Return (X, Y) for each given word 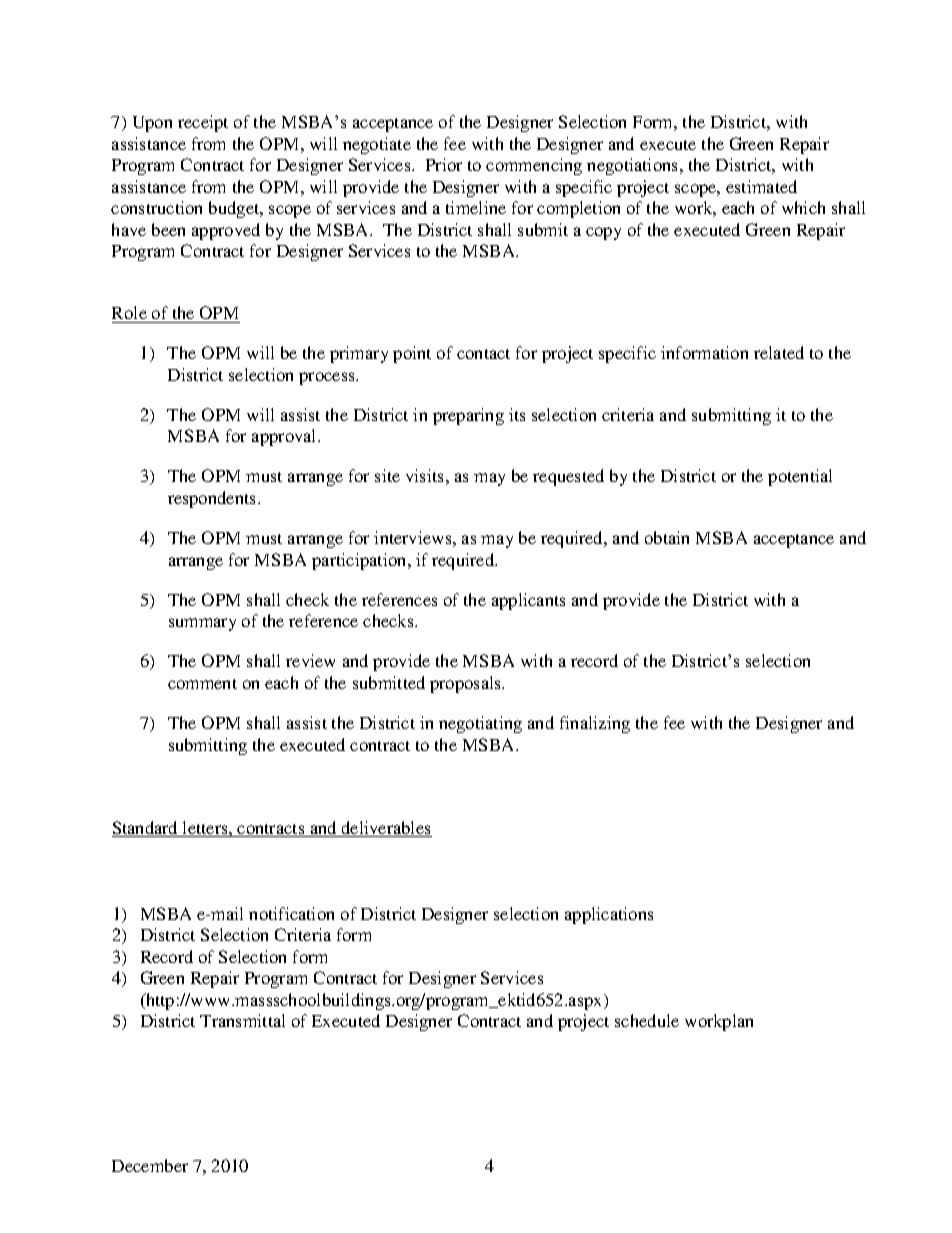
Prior (444, 164)
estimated (761, 186)
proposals (467, 684)
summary (202, 624)
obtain (667, 537)
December (150, 1165)
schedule (647, 1020)
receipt (203, 123)
